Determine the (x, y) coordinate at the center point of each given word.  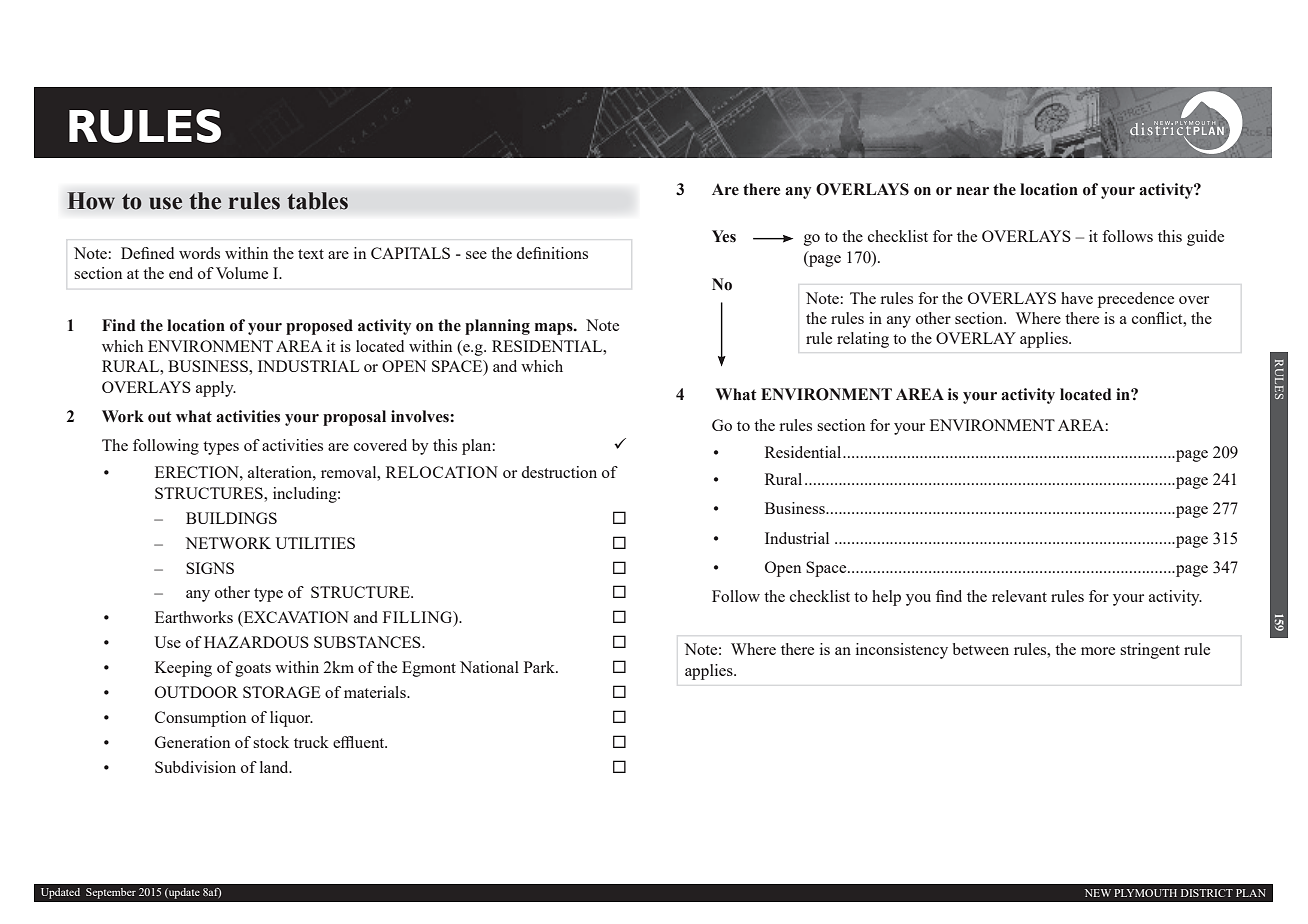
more (1098, 651)
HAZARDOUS (256, 642)
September (111, 893)
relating (863, 340)
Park (540, 667)
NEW (1098, 893)
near (973, 191)
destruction (559, 472)
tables (317, 201)
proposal (354, 418)
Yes (724, 236)
